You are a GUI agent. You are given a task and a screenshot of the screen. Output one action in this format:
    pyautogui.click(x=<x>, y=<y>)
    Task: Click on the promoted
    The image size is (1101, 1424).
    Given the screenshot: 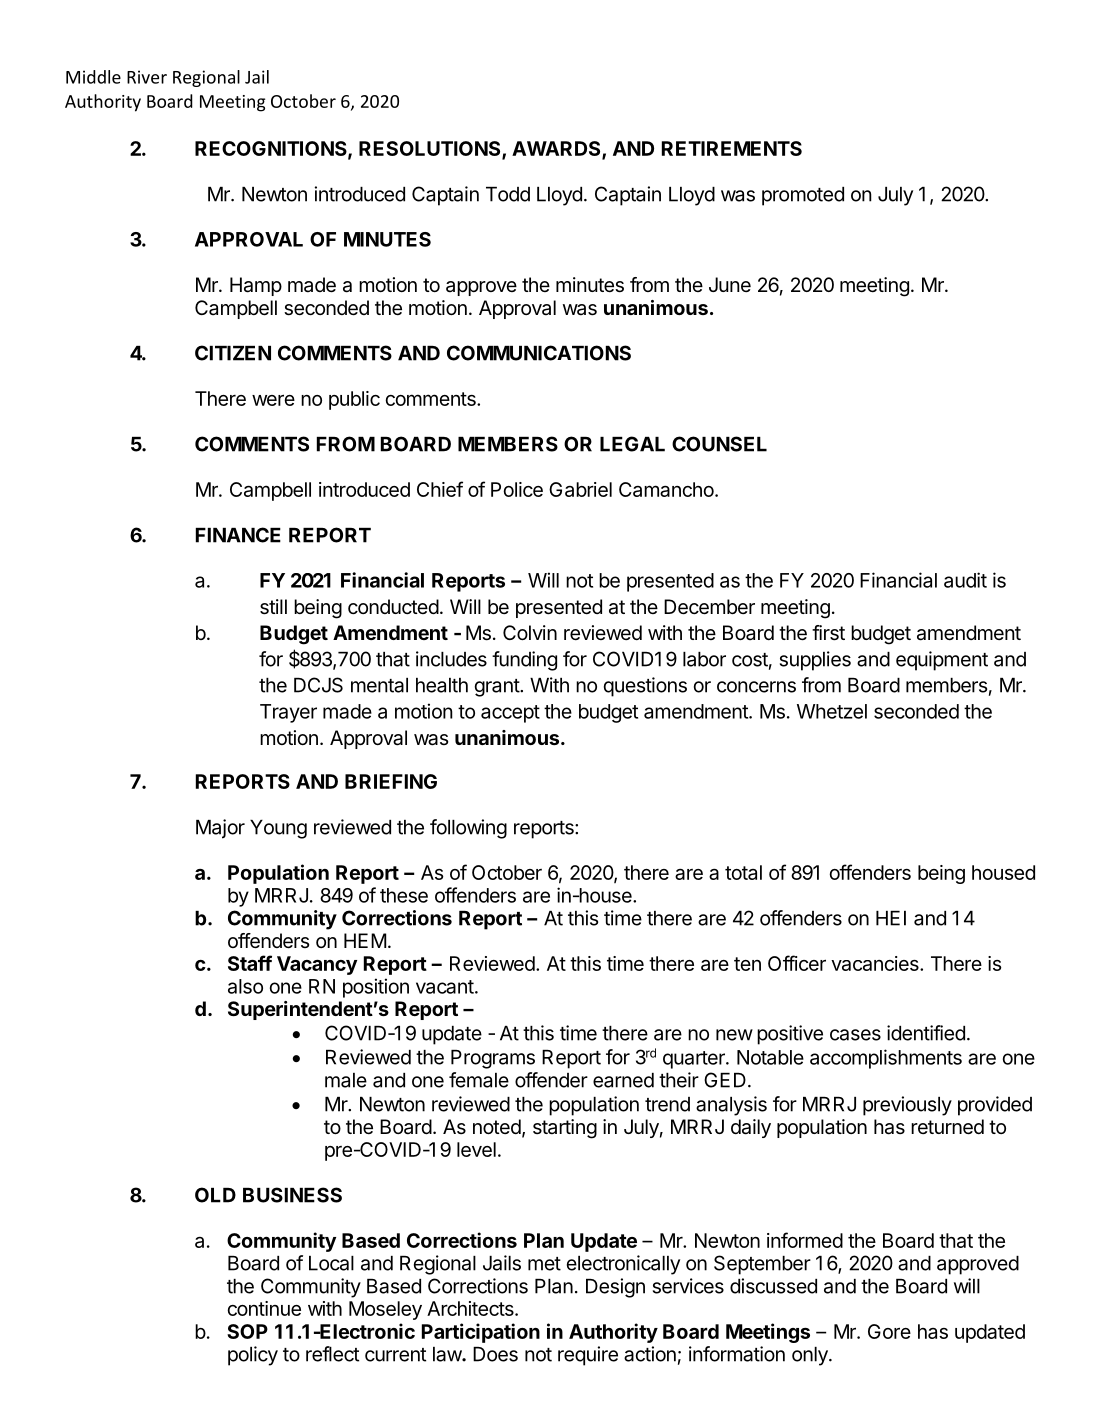 What is the action you would take?
    pyautogui.click(x=803, y=196)
